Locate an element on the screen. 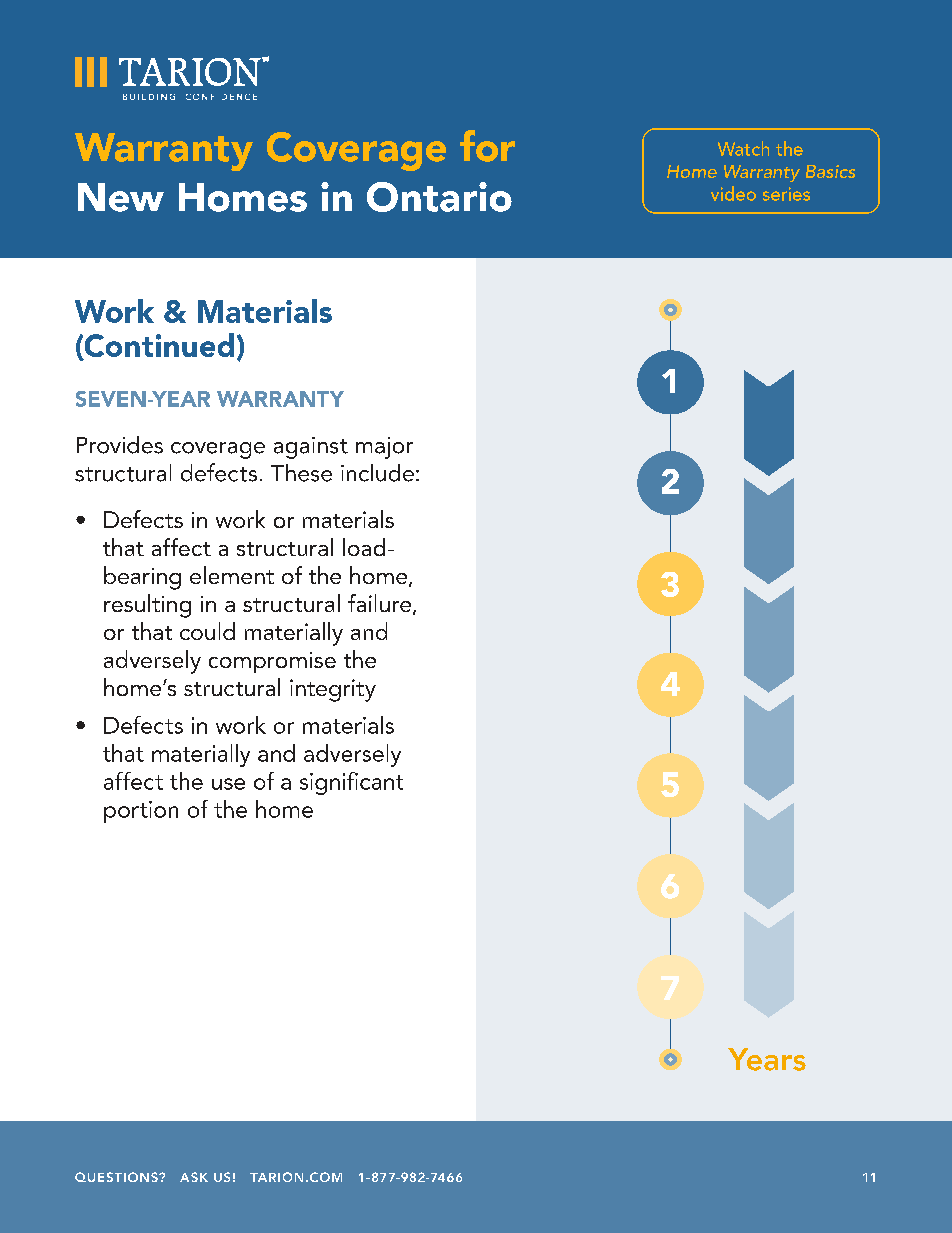  These is located at coordinates (301, 473).
